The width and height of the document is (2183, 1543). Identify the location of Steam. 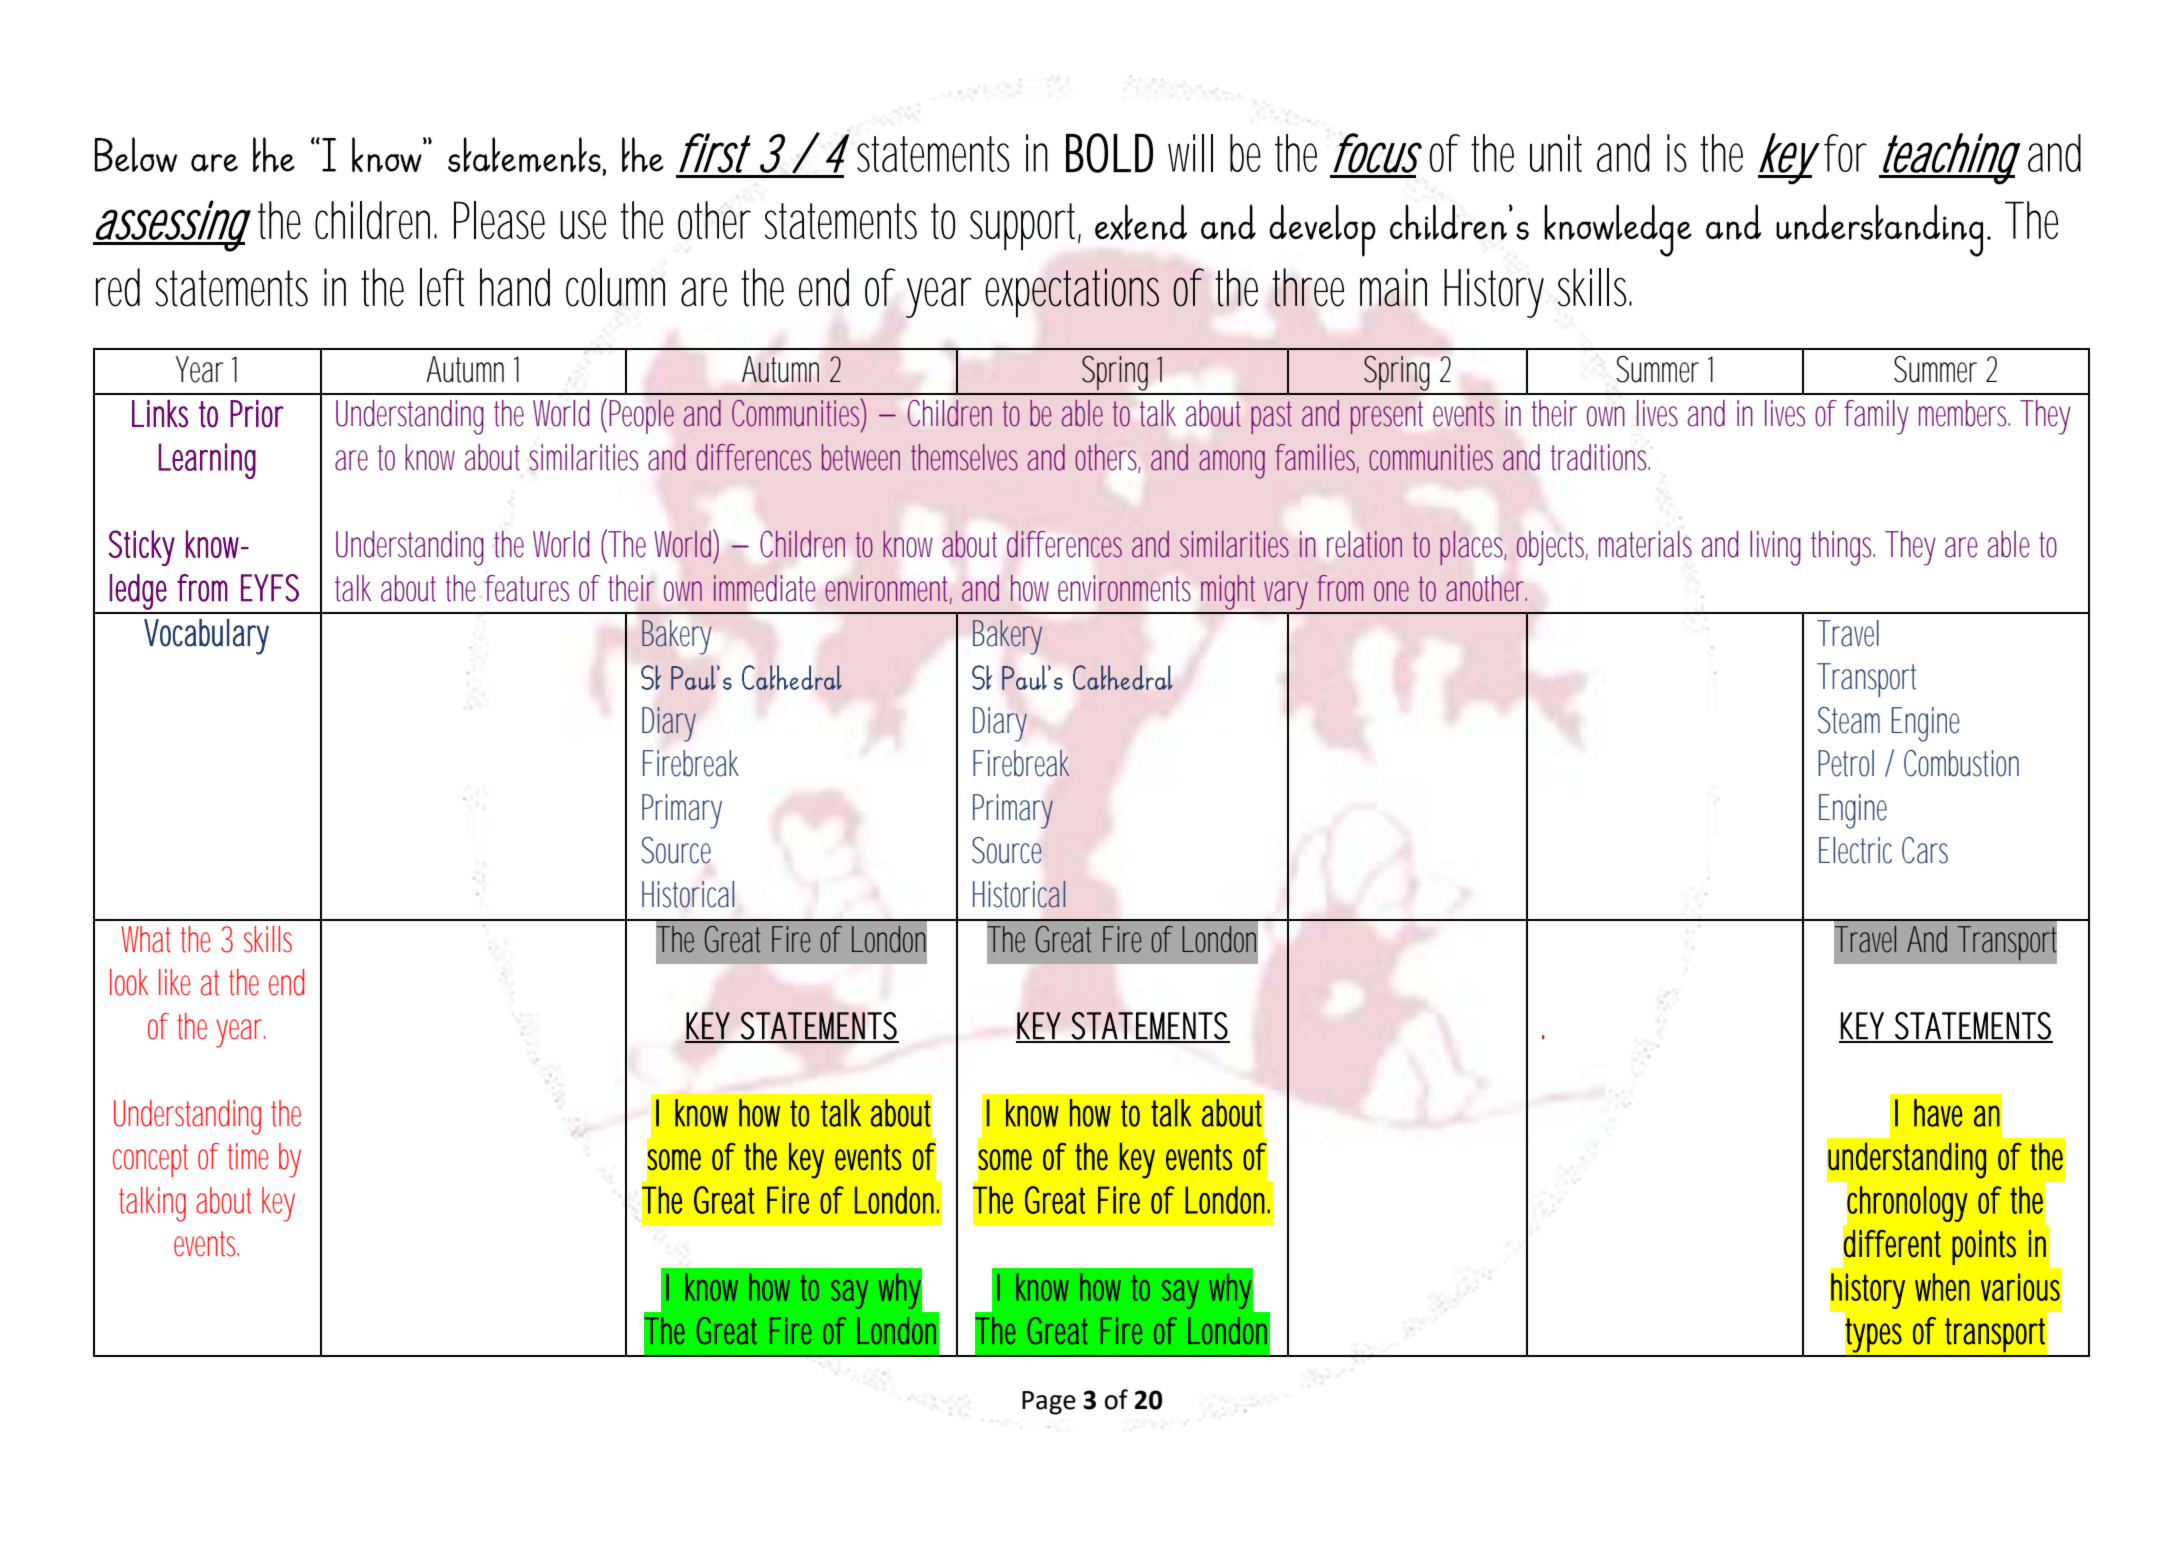
(1849, 720).
